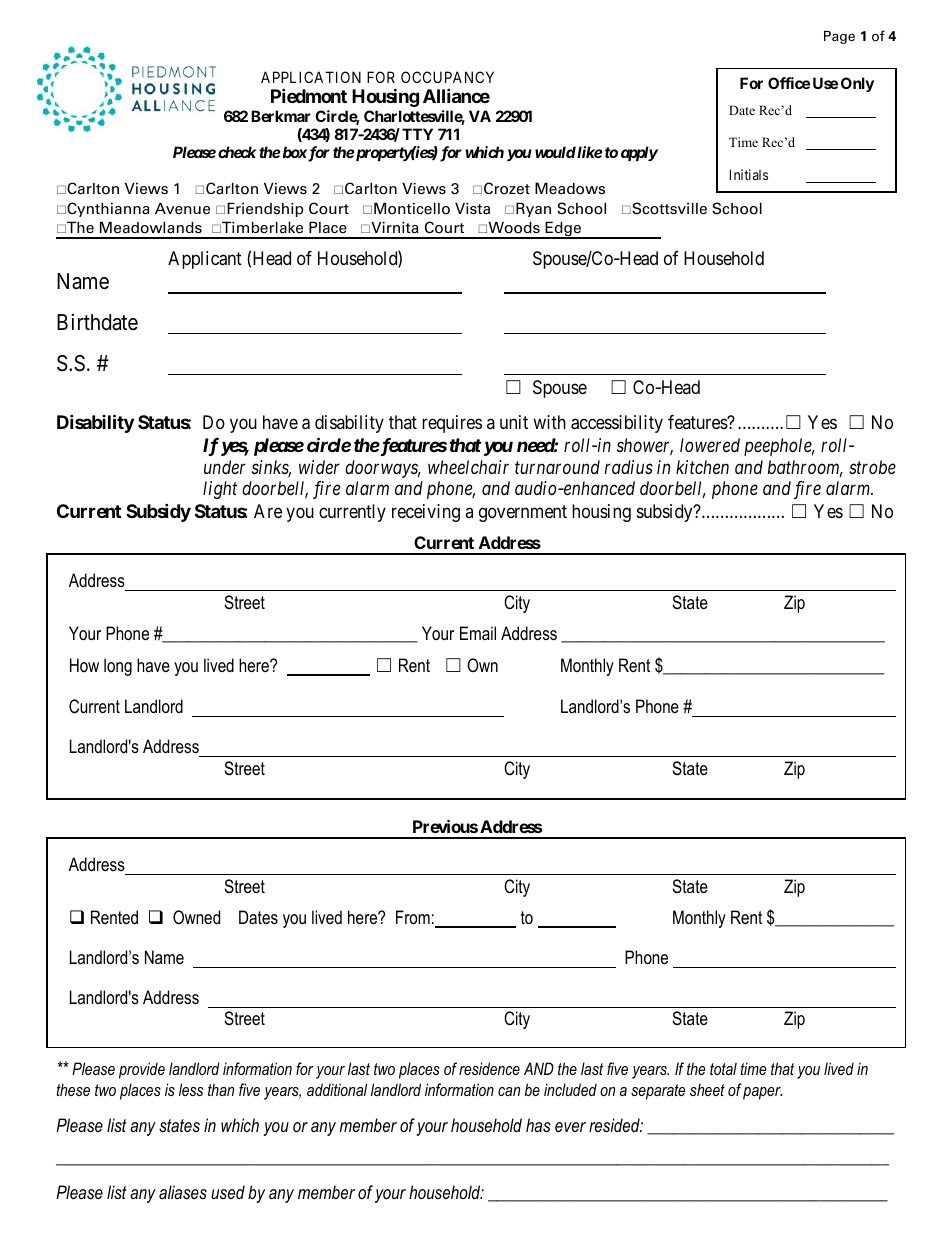  What do you see at coordinates (447, 77) in the document?
I see `OCCUPANCY` at bounding box center [447, 77].
